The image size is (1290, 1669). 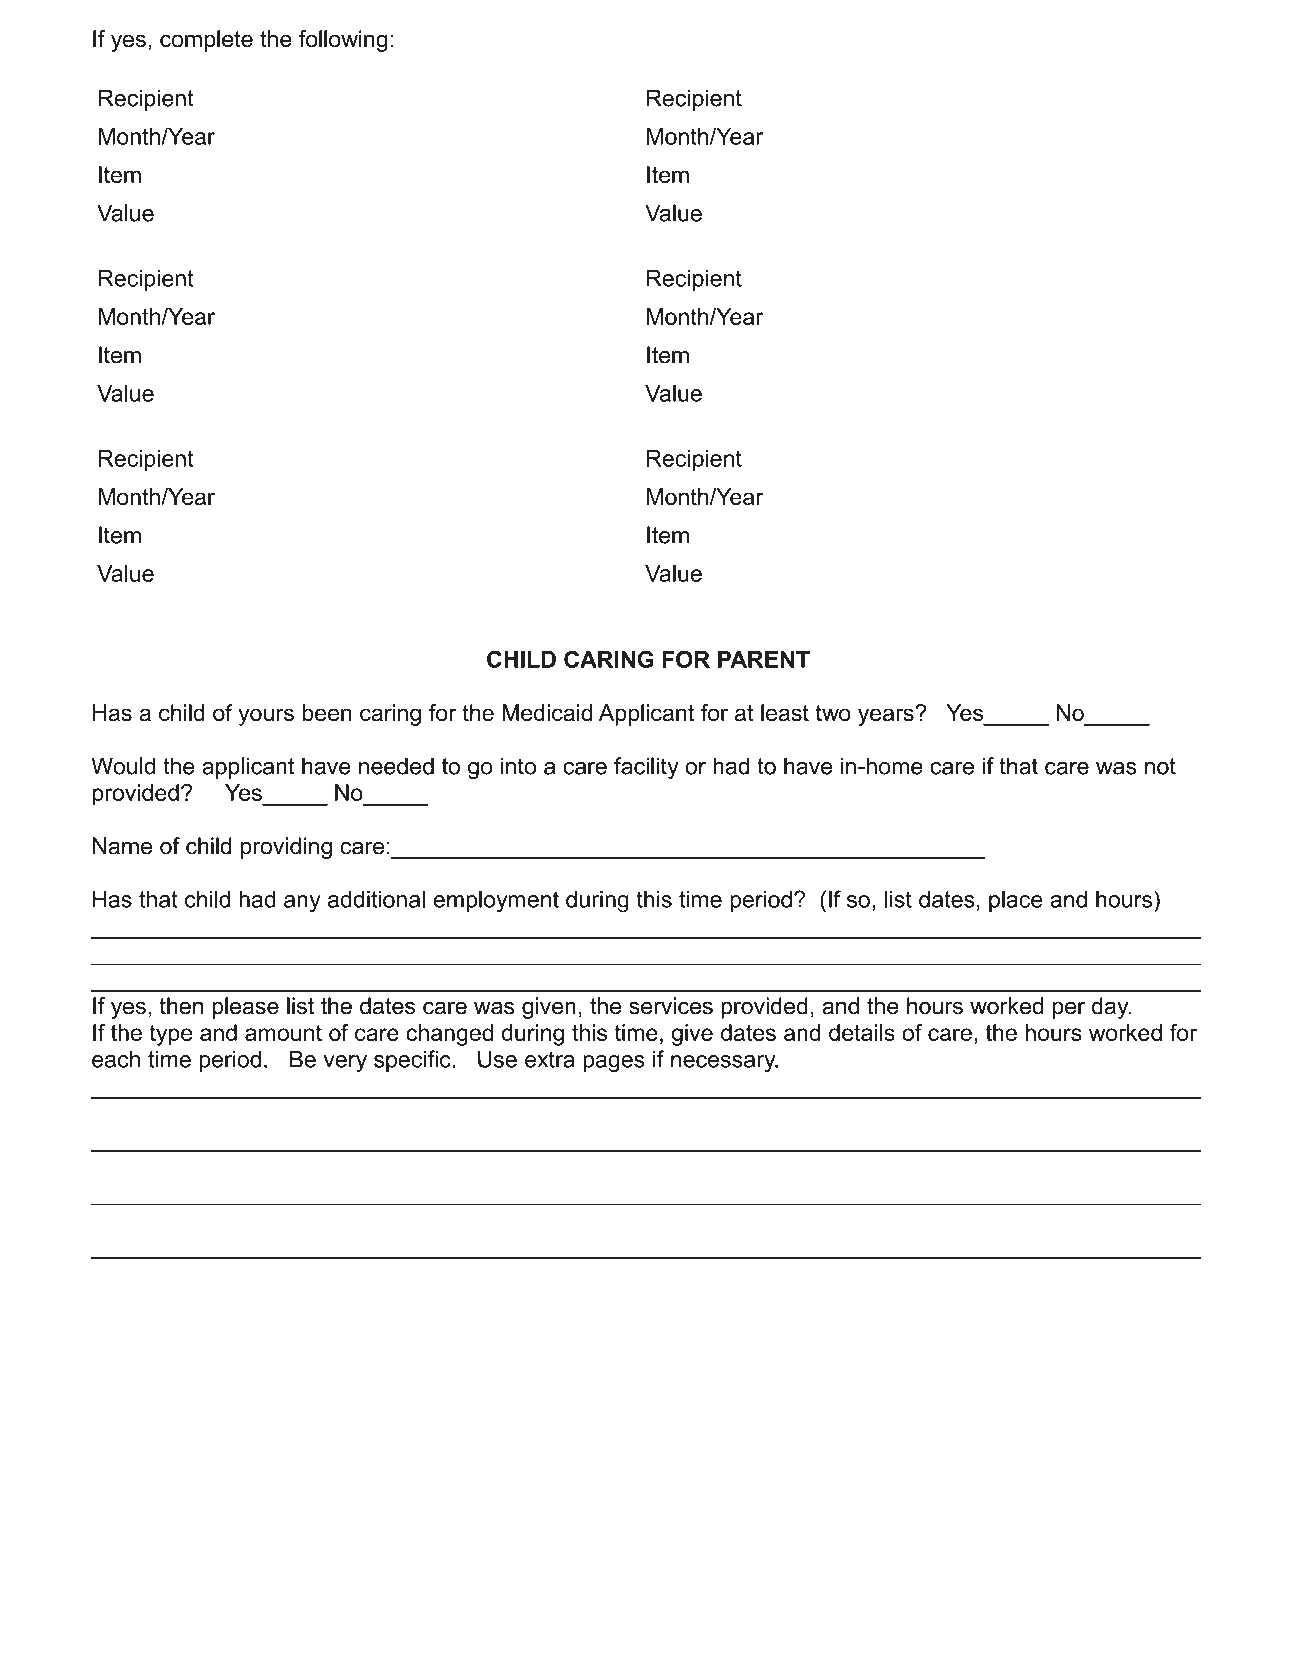 What do you see at coordinates (286, 848) in the screenshot?
I see `providing` at bounding box center [286, 848].
